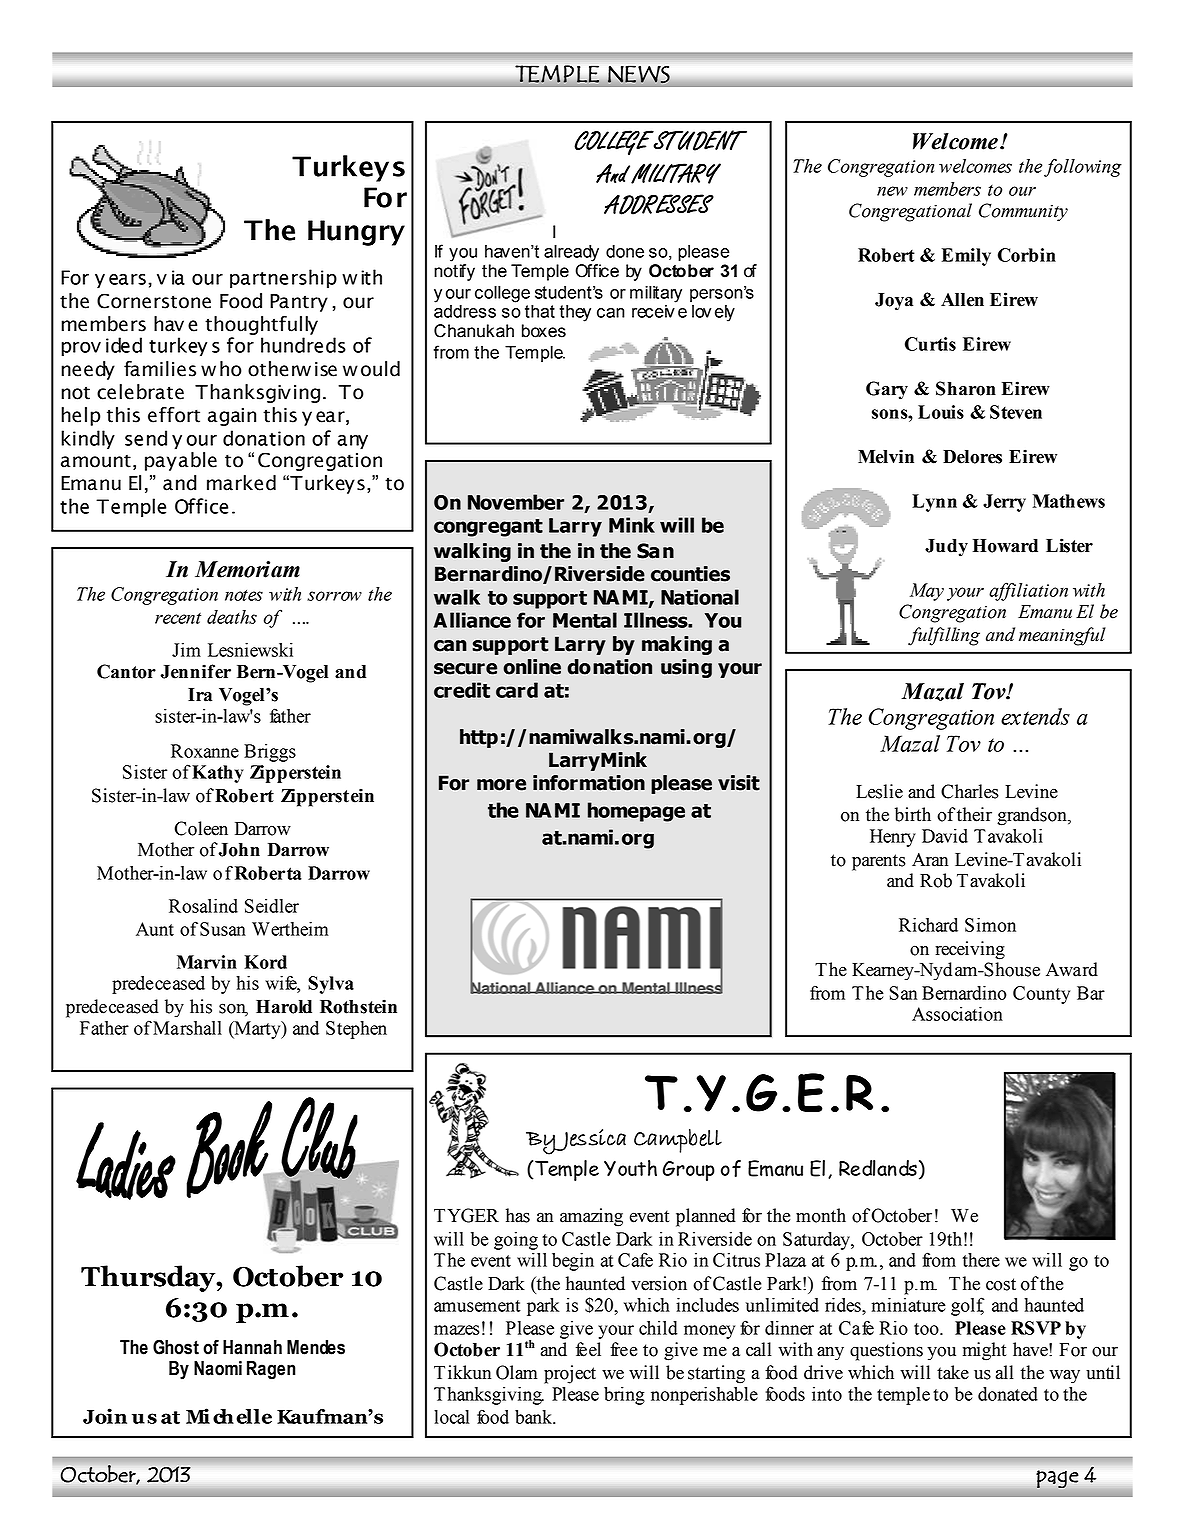 Image resolution: width=1185 pixels, height=1534 pixels. What do you see at coordinates (218, 1368) in the image?
I see `Naomi` at bounding box center [218, 1368].
